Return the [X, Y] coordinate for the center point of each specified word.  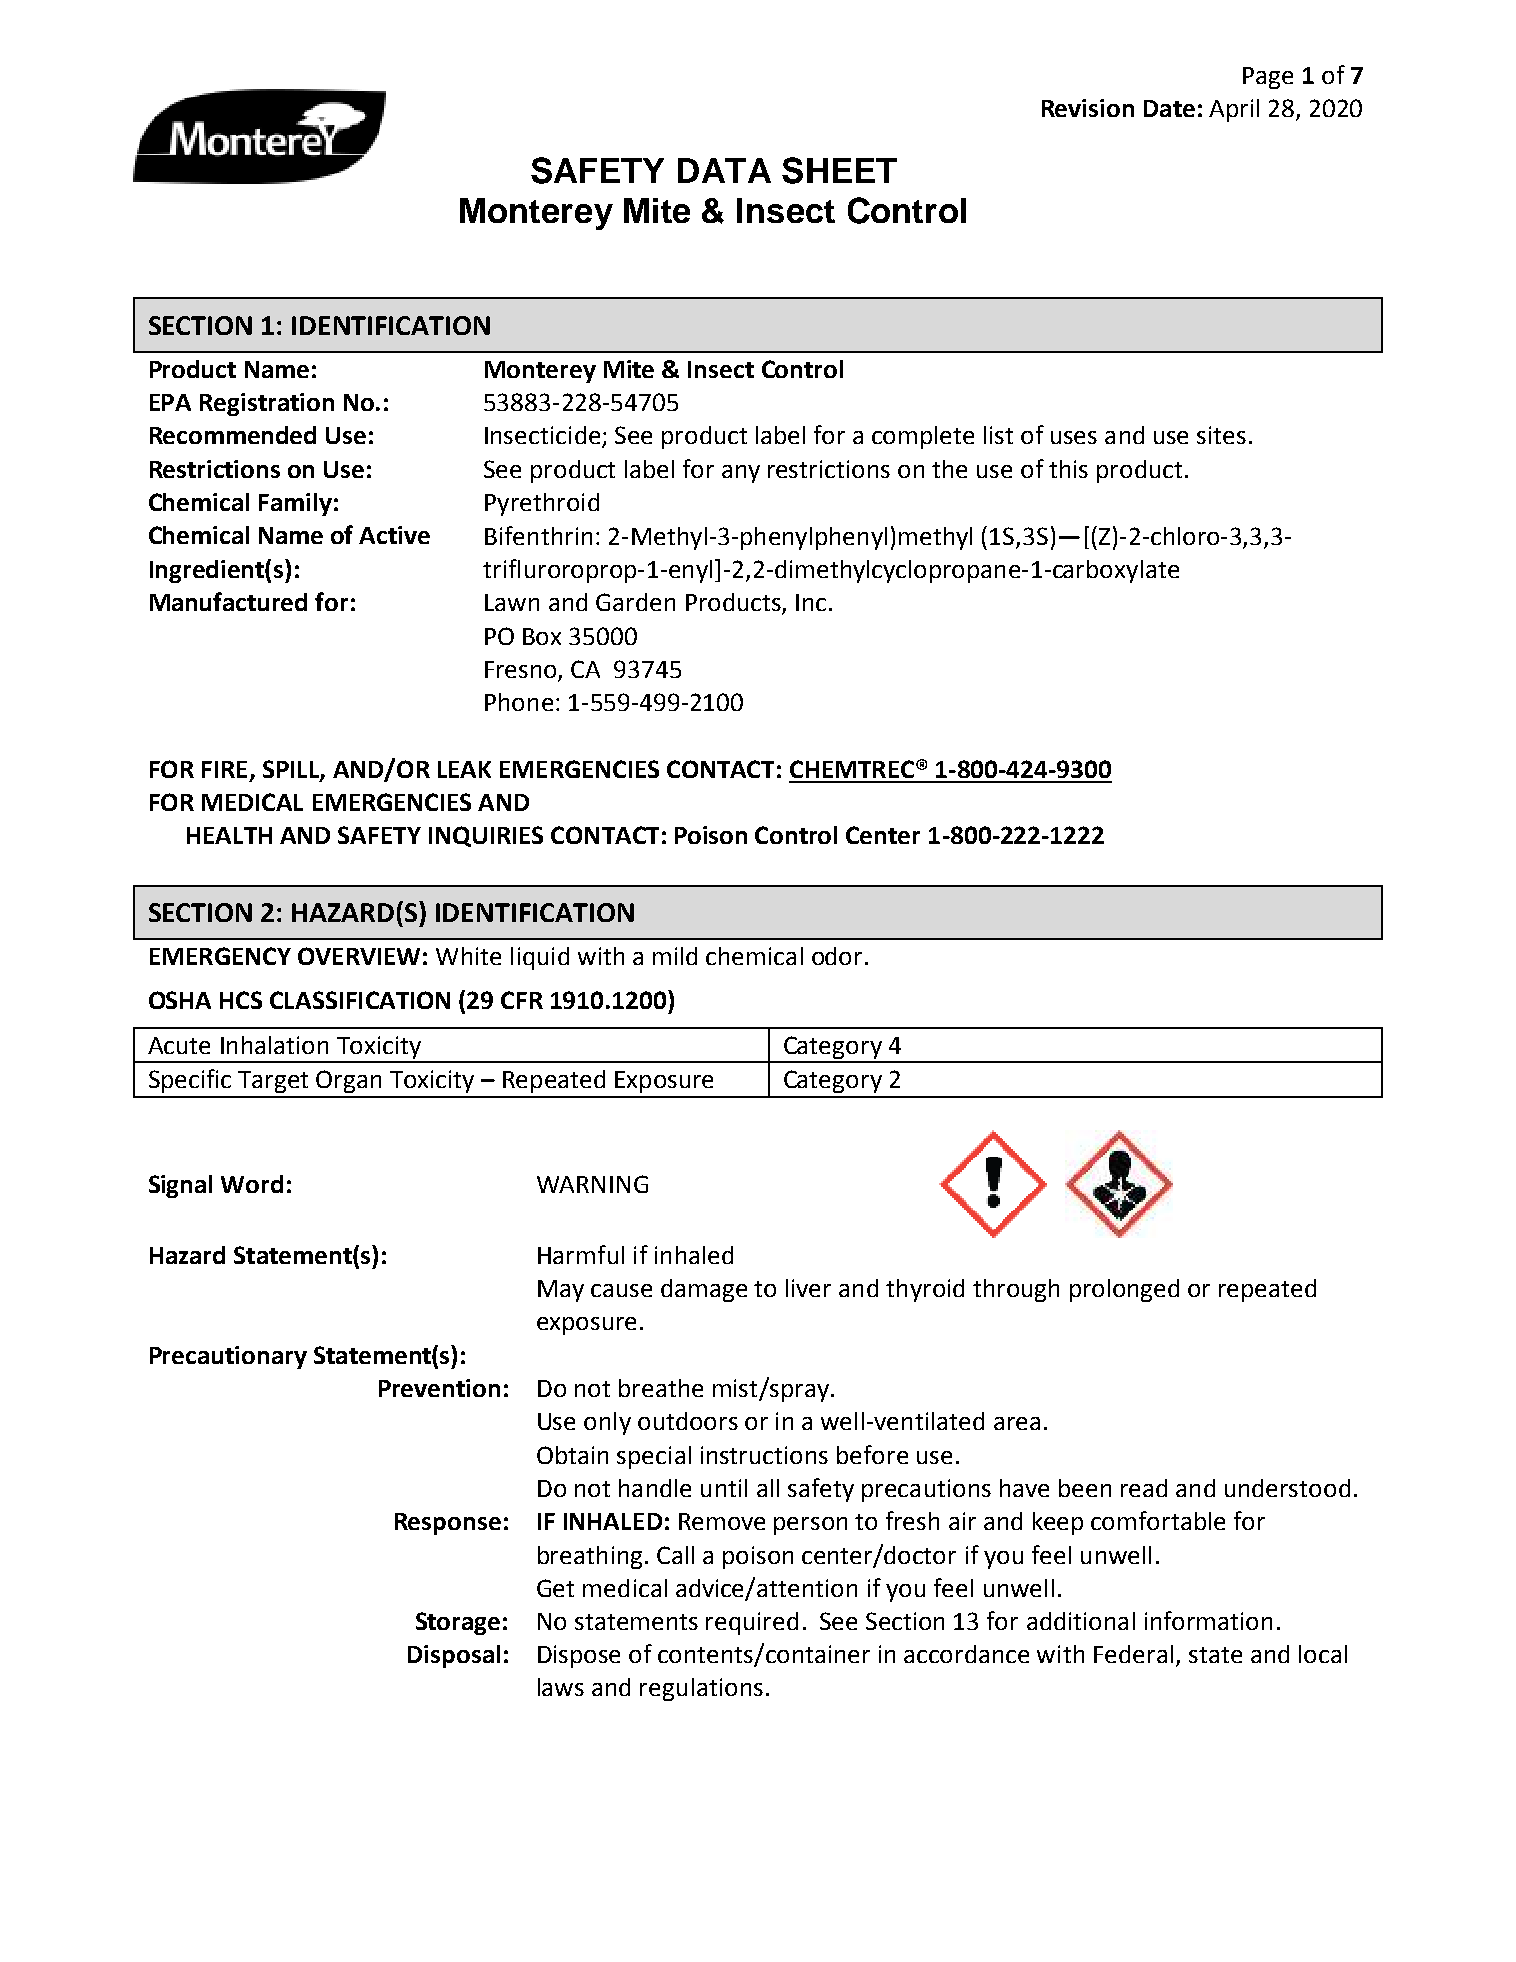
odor [837, 956]
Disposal [454, 1656]
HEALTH [229, 835]
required [752, 1623]
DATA [724, 170]
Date [1169, 108]
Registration [267, 404]
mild [675, 956]
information [1208, 1620]
